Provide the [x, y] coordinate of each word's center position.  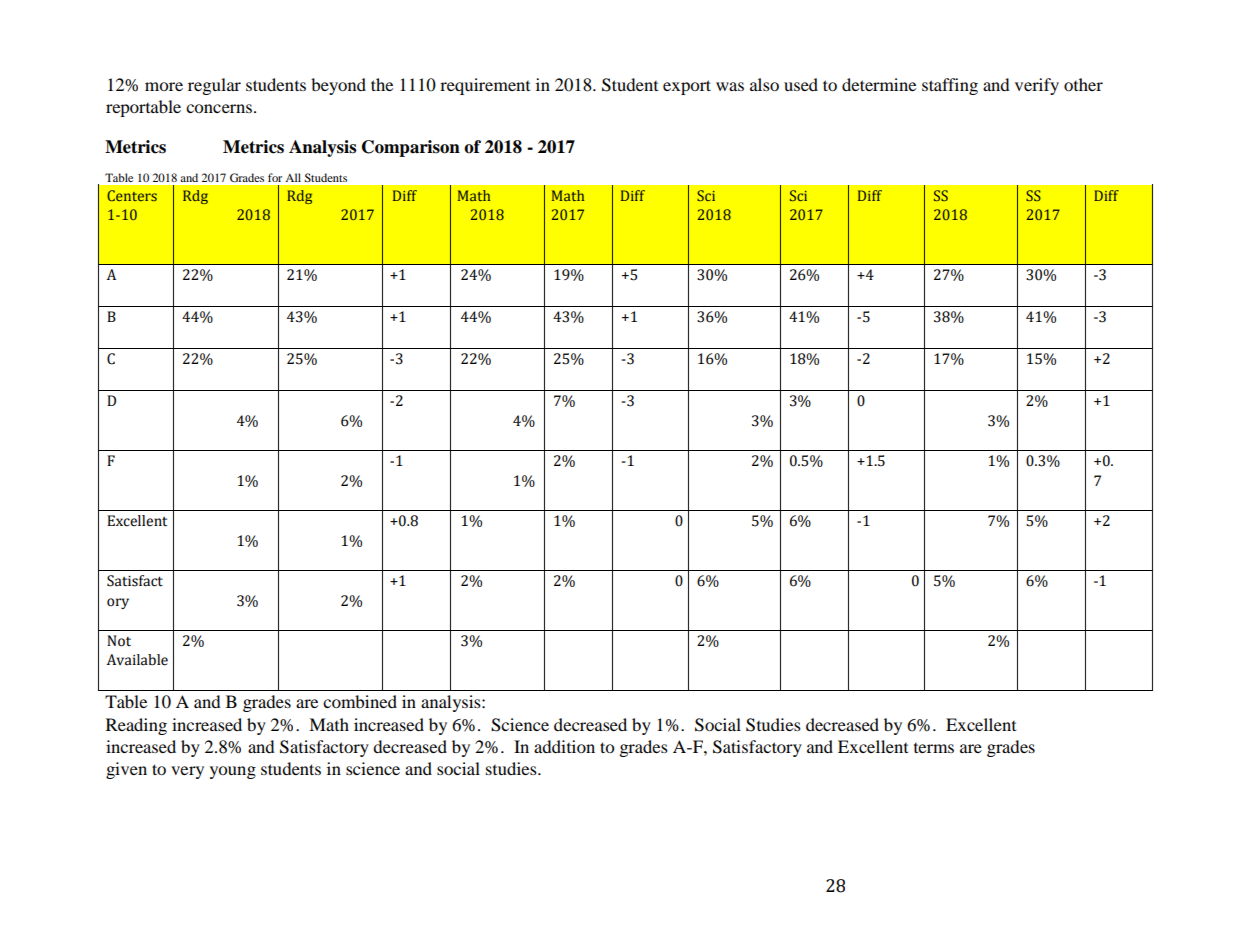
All [293, 177]
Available [137, 660]
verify [1037, 86]
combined [360, 701]
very [187, 772]
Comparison [411, 148]
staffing [950, 86]
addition [564, 746]
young [233, 772]
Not [119, 641]
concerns [219, 108]
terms [934, 748]
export [687, 87]
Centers [132, 195]
